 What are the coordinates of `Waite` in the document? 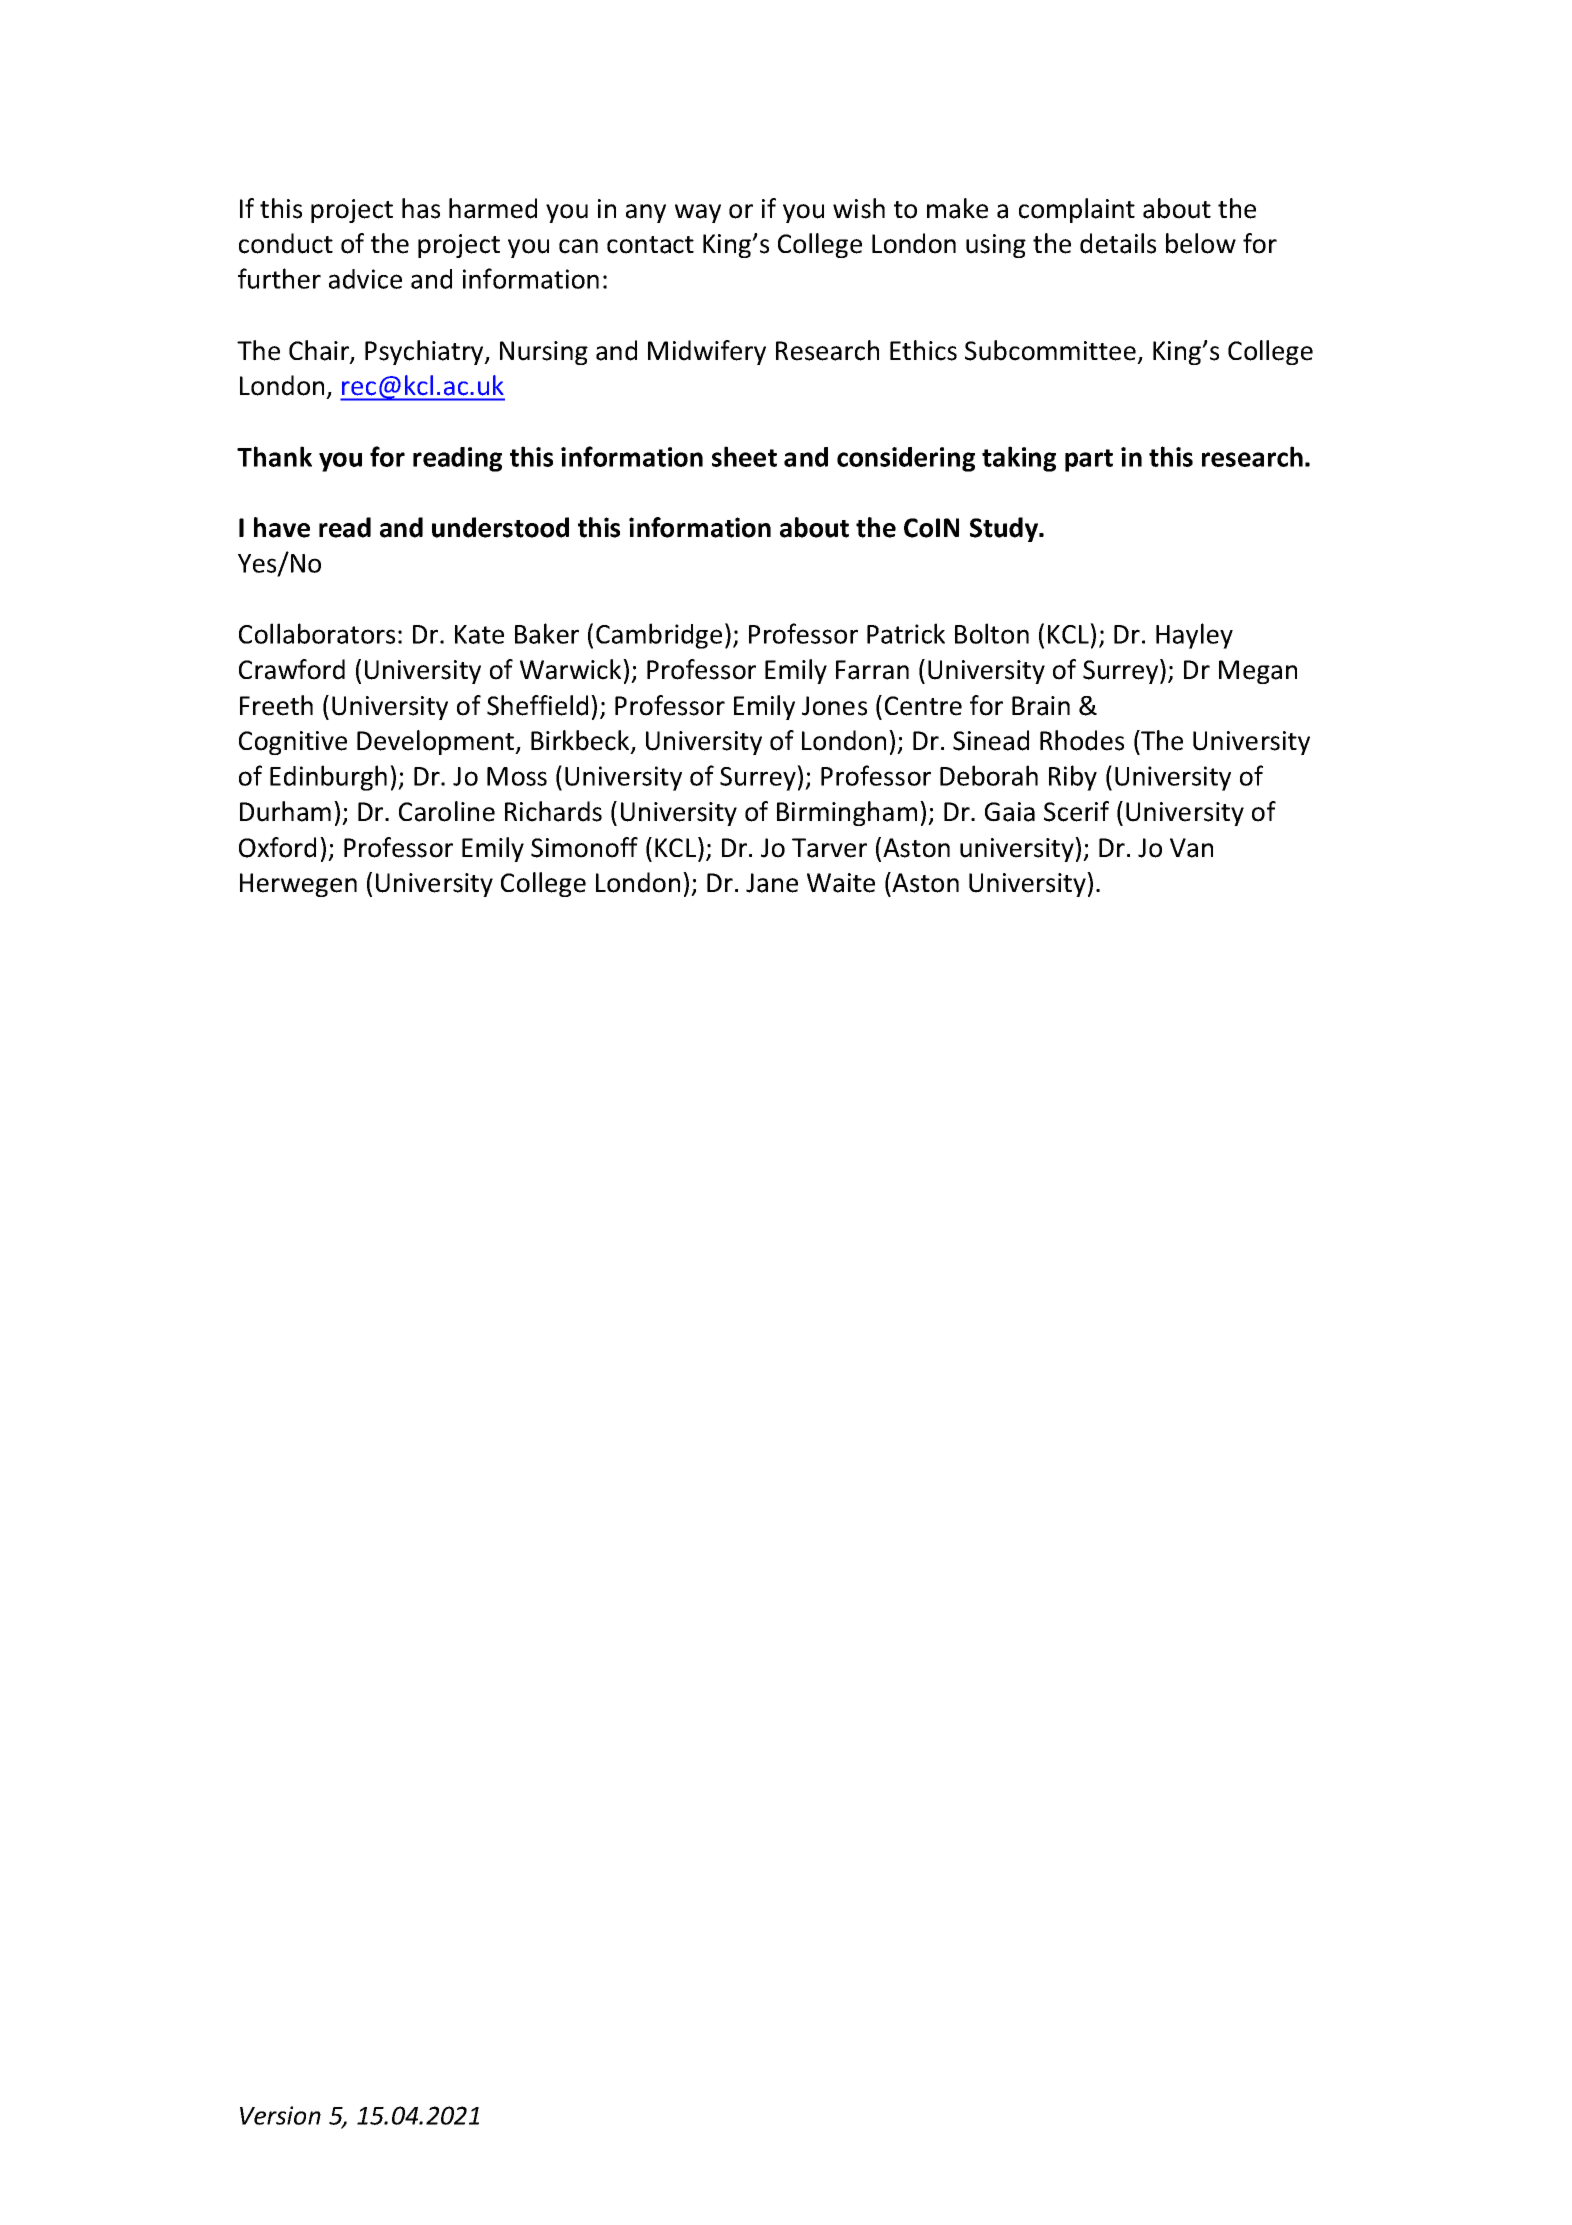 It's located at (841, 883).
